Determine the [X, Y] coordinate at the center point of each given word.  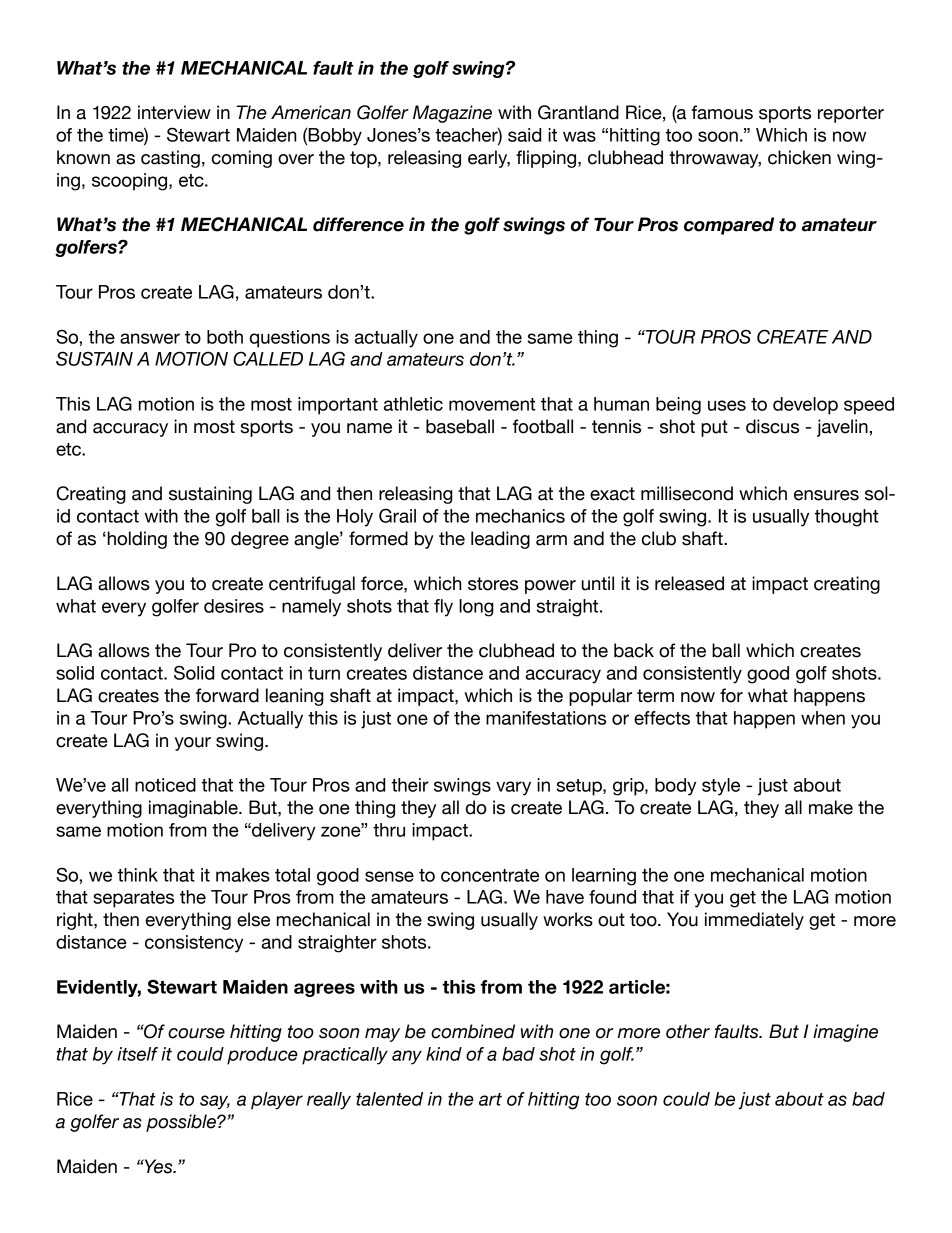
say [215, 1102]
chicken [799, 157]
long [476, 608]
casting [170, 159]
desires [234, 606]
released [689, 583]
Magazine [452, 114]
